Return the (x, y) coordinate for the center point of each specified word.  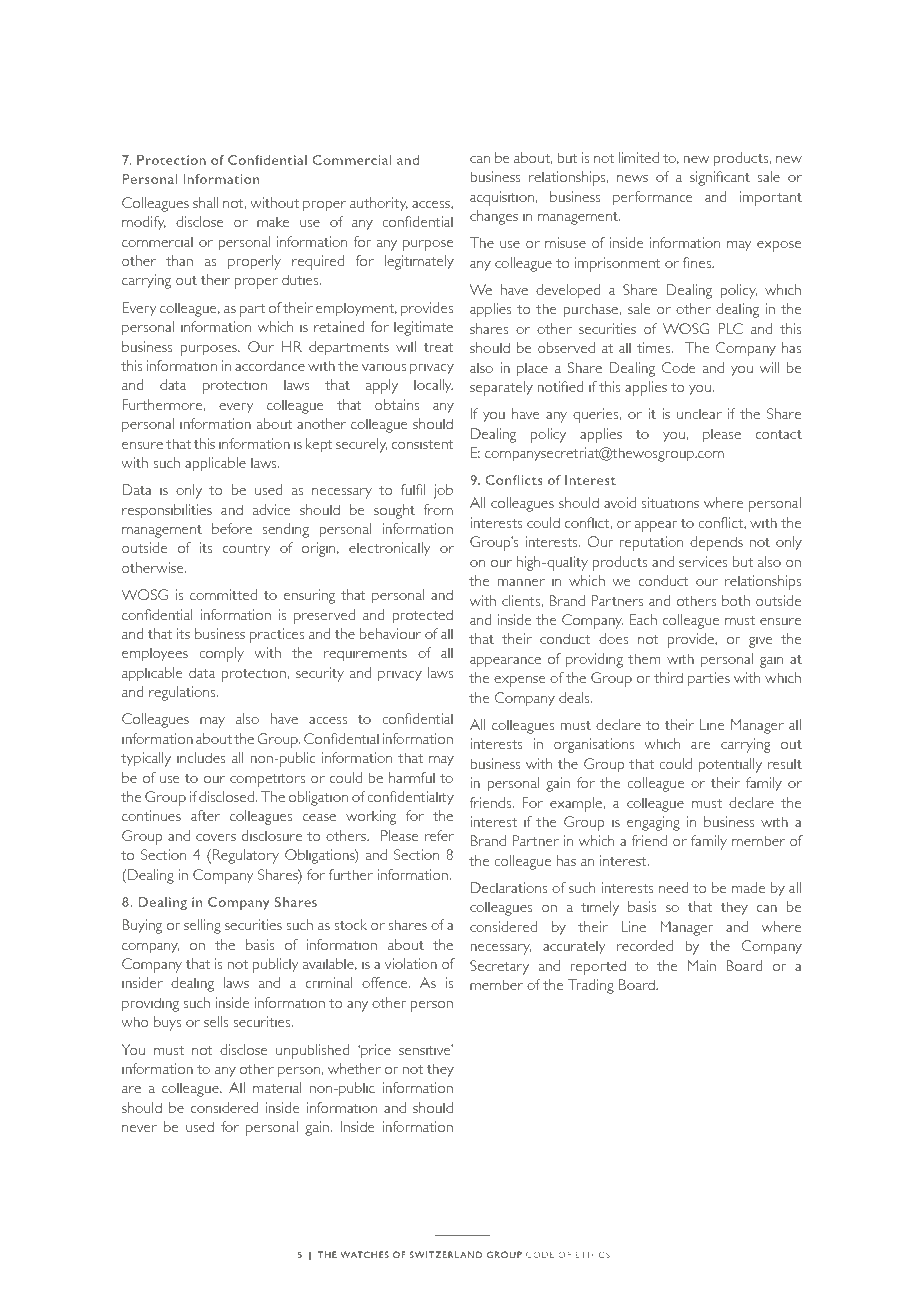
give (760, 640)
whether (354, 1068)
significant (720, 178)
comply (221, 654)
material (277, 1087)
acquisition (502, 198)
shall (205, 202)
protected (422, 616)
